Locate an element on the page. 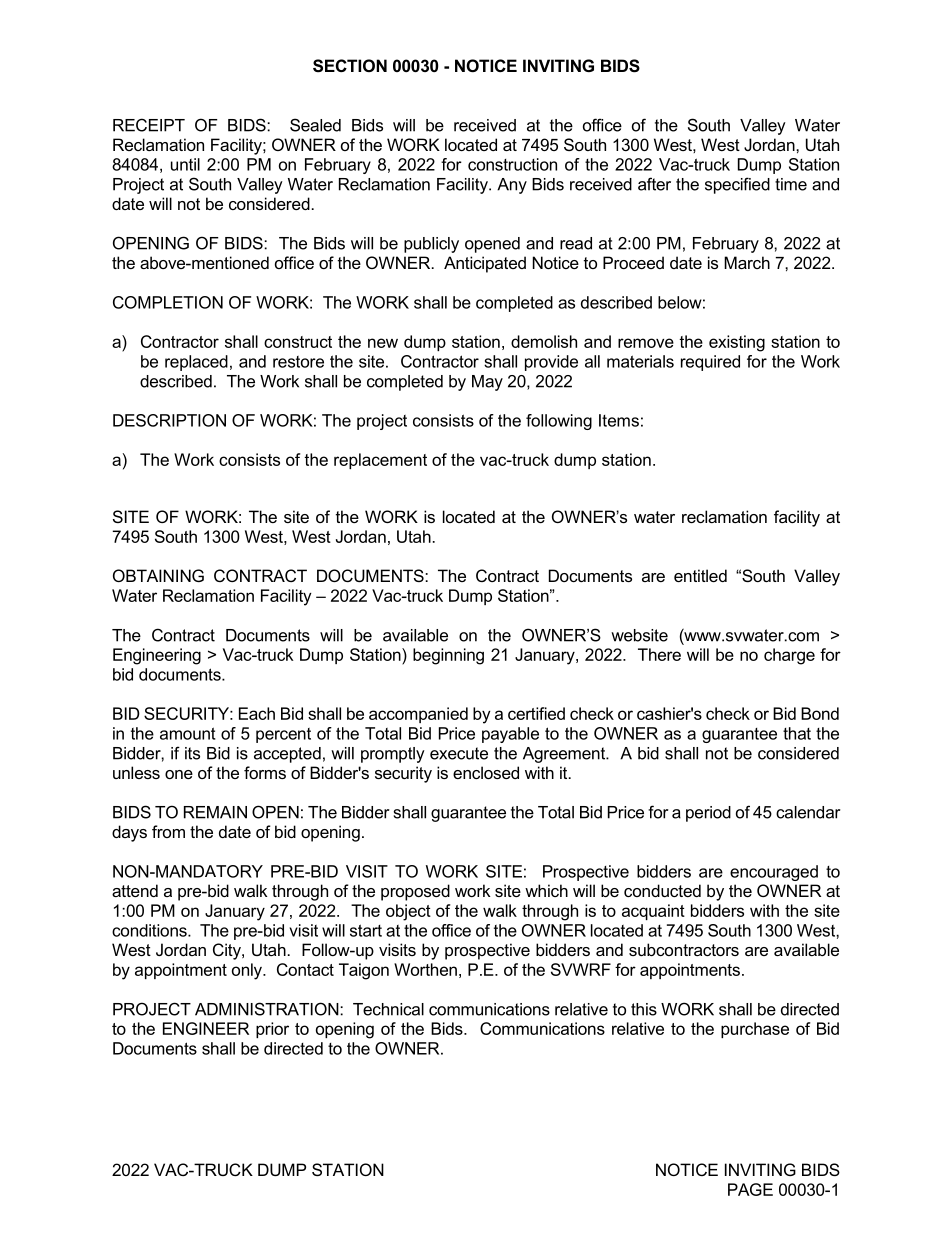 This document has height=1233, width=952. Any is located at coordinates (512, 186).
